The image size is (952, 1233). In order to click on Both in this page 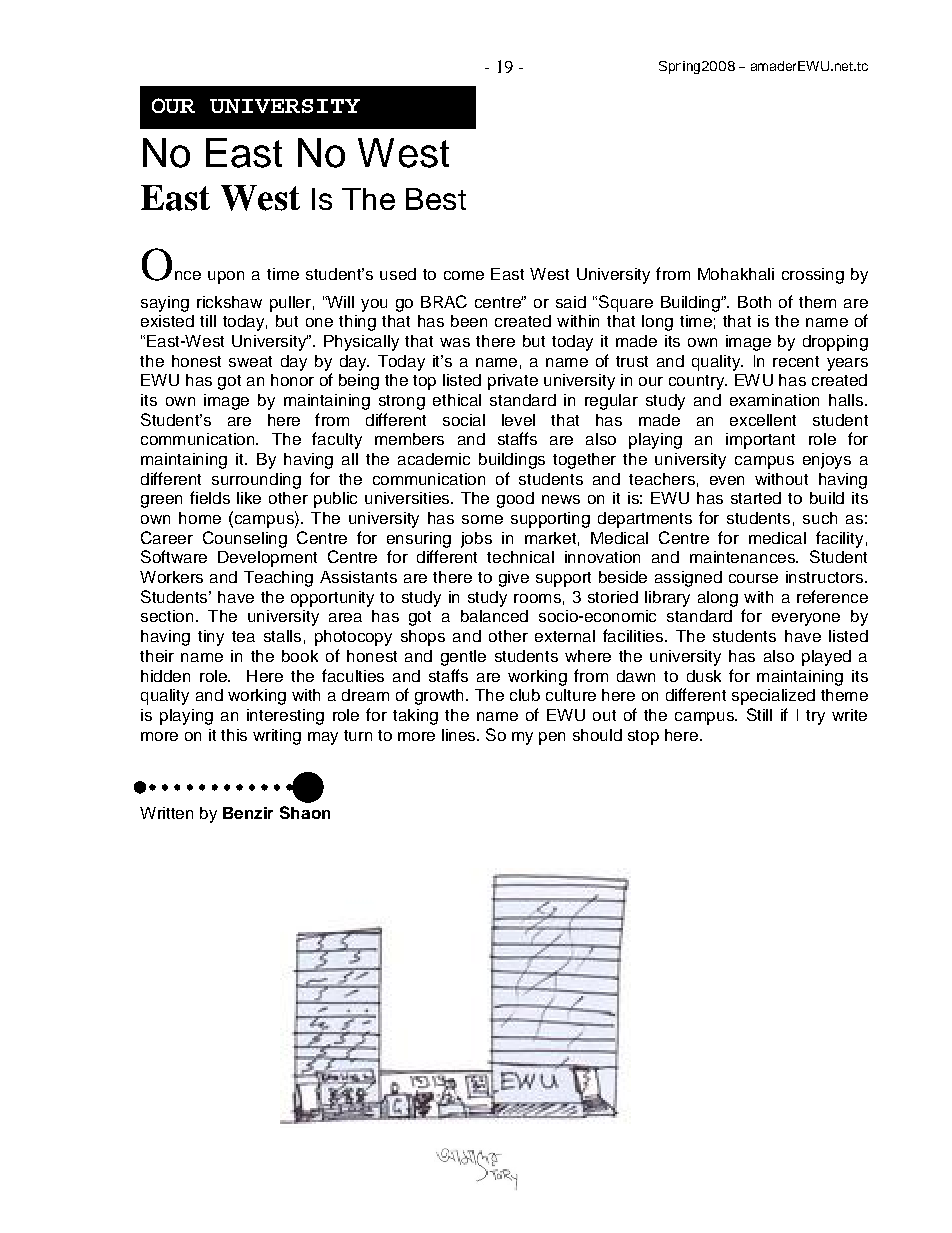, I will do `click(754, 302)`.
